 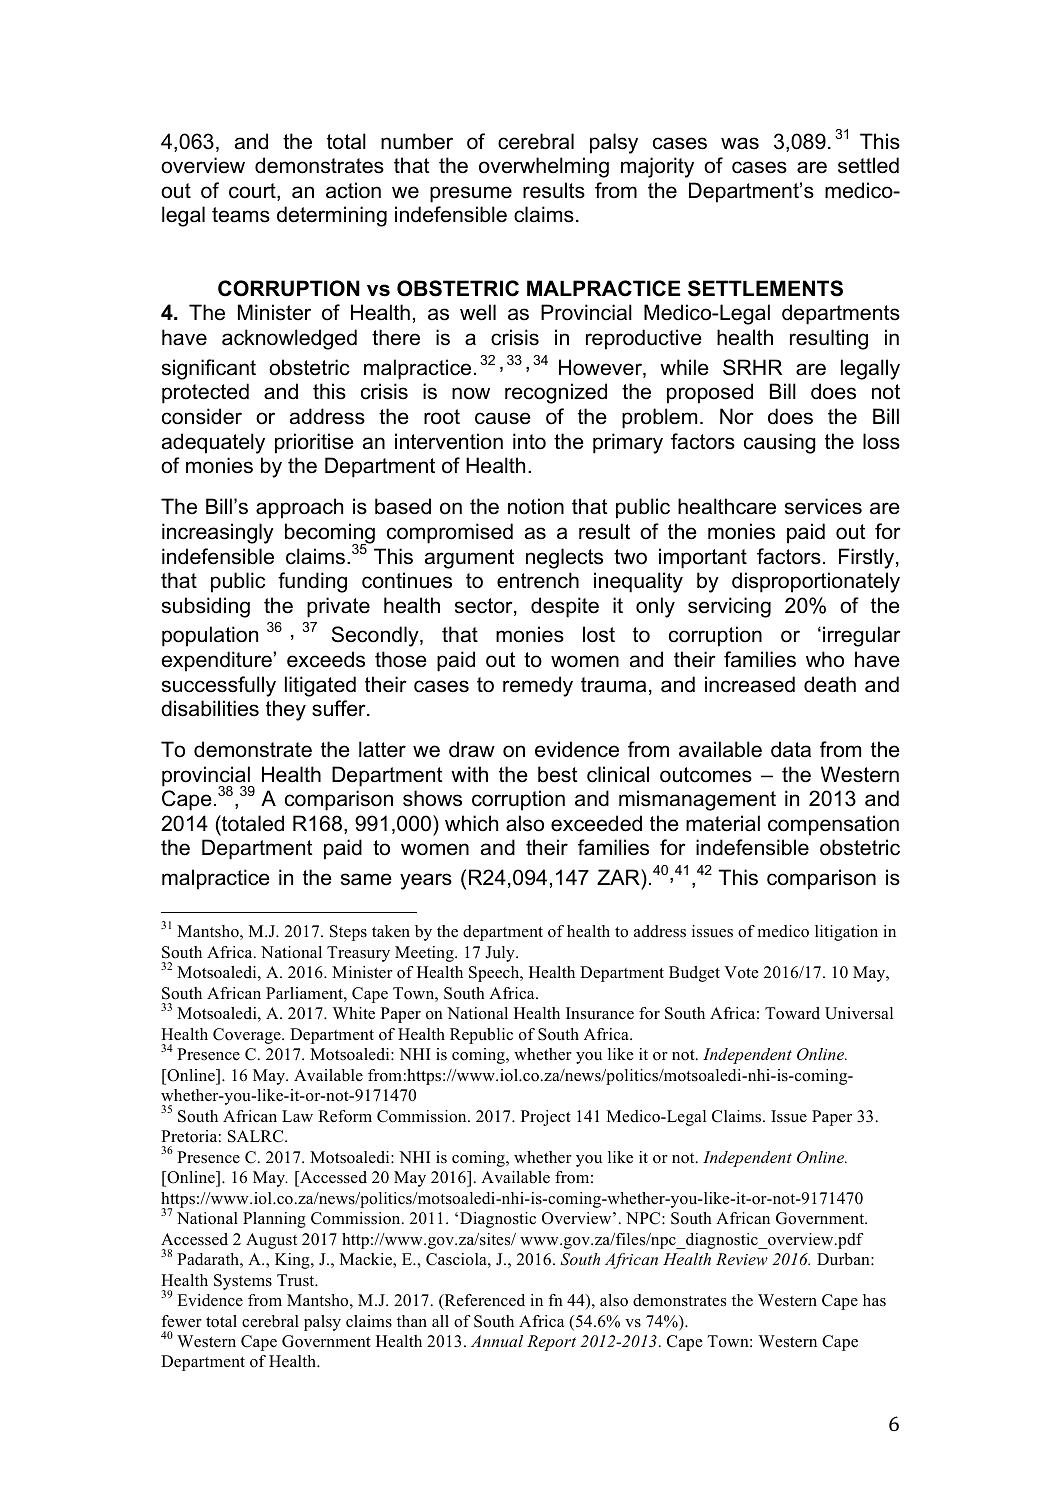 I want to click on litigation, so click(x=846, y=933).
